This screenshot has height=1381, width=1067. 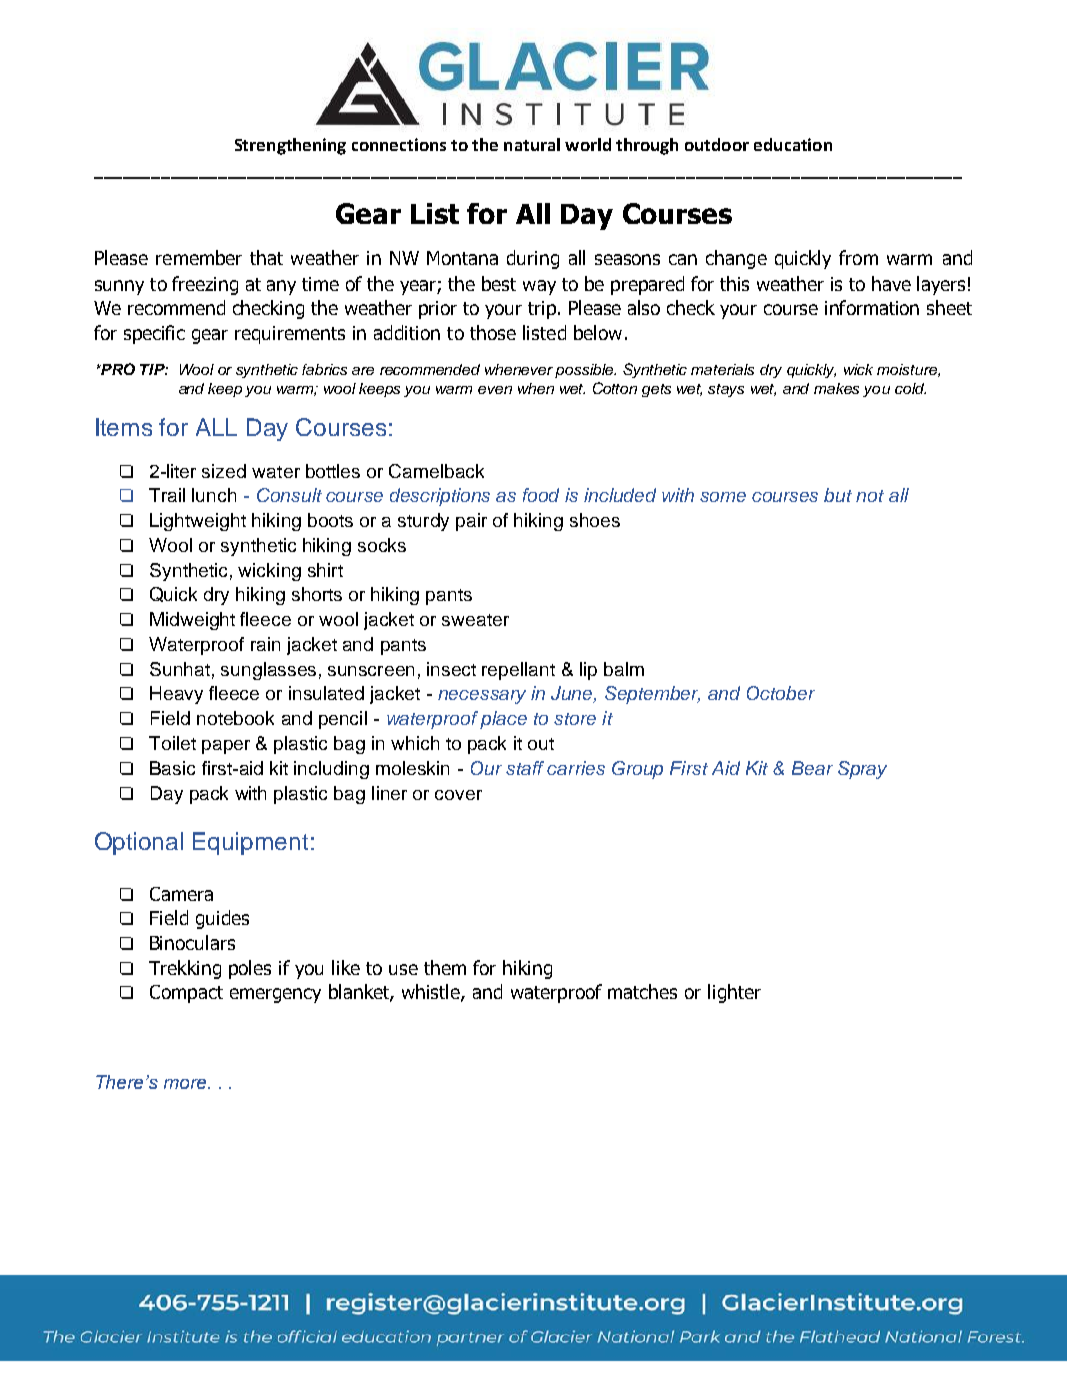 I want to click on paper, so click(x=226, y=747).
